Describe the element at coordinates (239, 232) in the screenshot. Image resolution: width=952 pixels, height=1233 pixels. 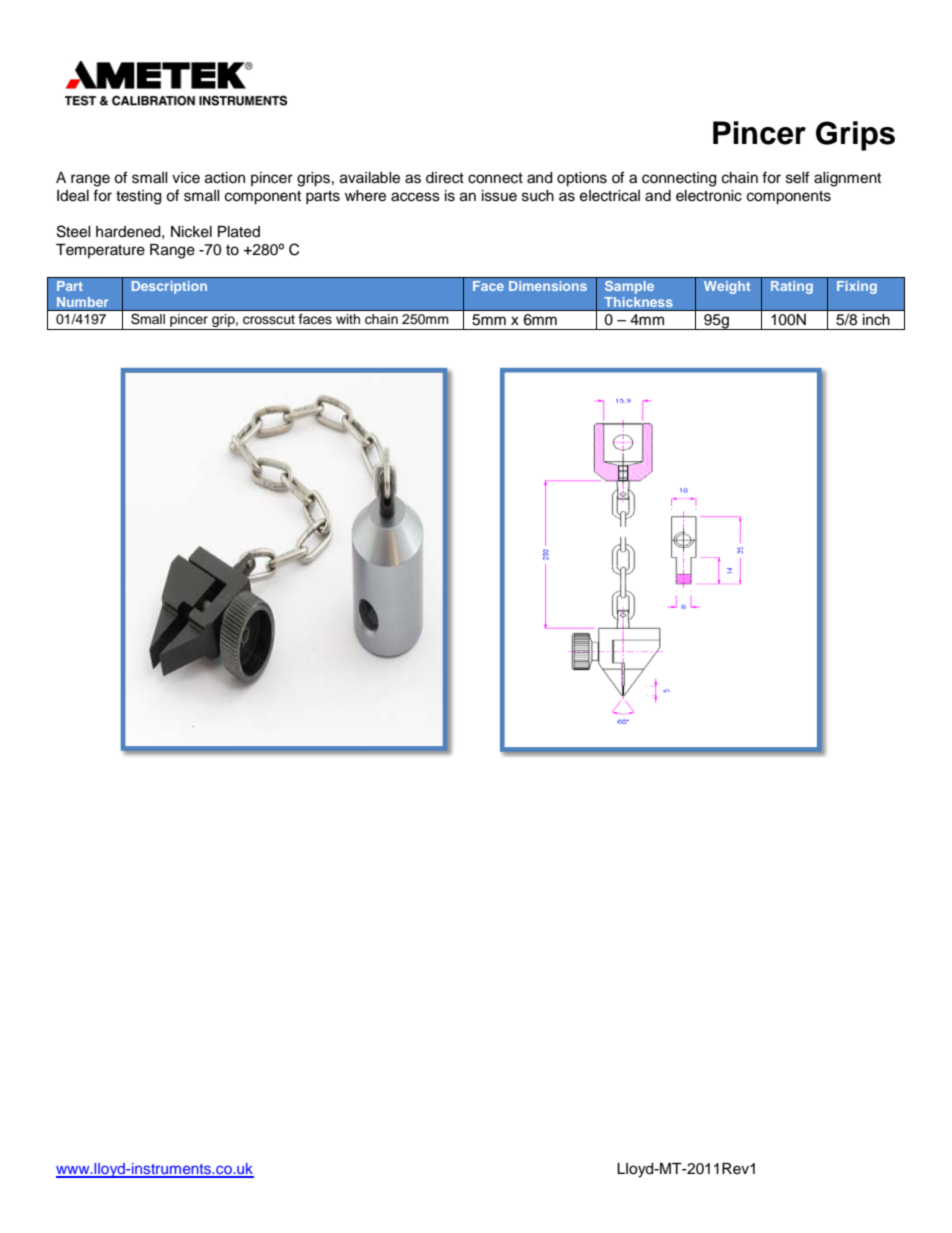
I see `Plated` at that location.
